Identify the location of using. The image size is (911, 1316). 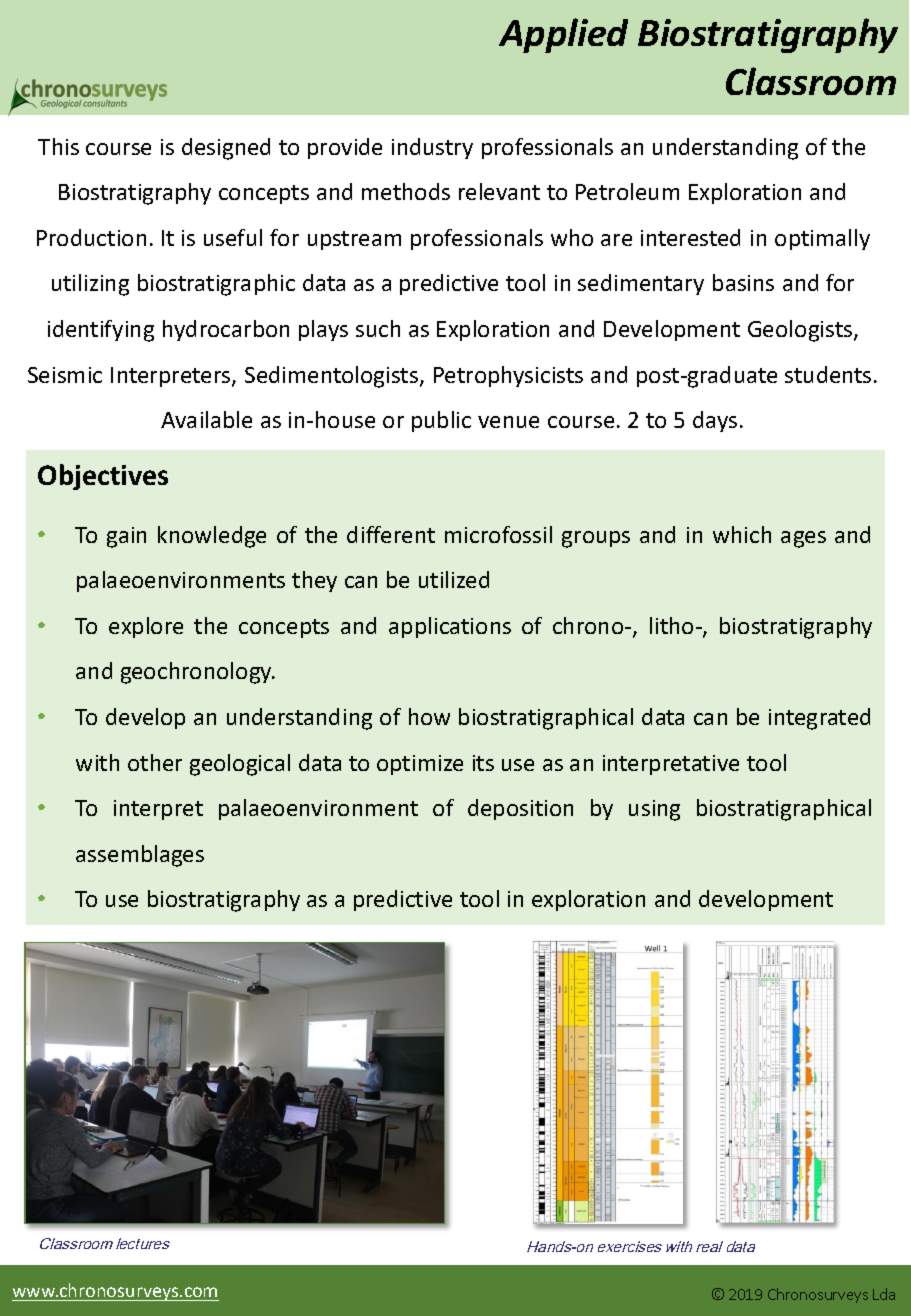
(654, 810).
